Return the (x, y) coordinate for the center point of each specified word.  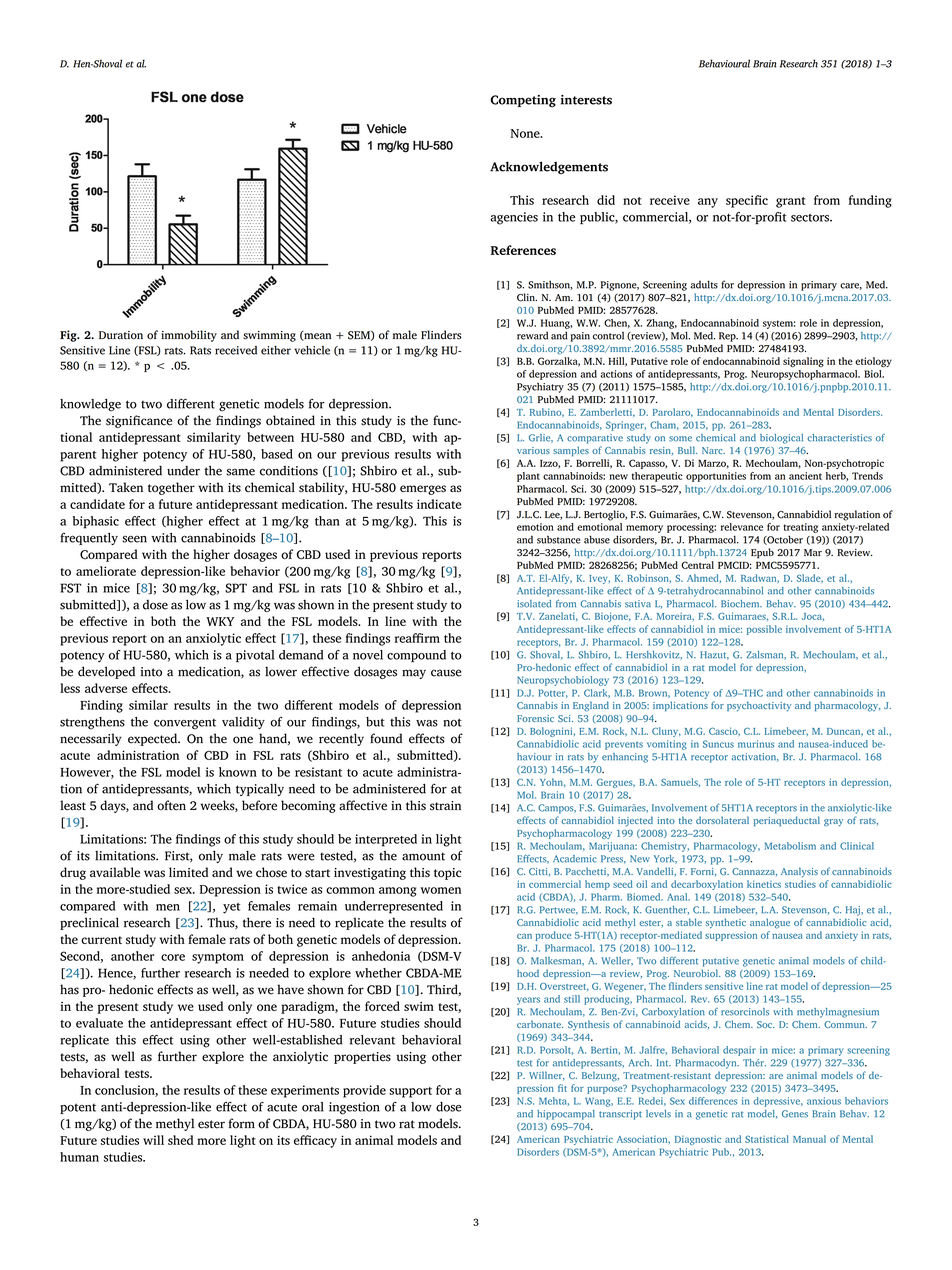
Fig (69, 336)
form (242, 1123)
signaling (803, 362)
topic (447, 874)
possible (764, 630)
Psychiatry (540, 388)
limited (188, 872)
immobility (189, 336)
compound (416, 656)
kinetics (764, 884)
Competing (523, 101)
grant (791, 202)
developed (106, 672)
